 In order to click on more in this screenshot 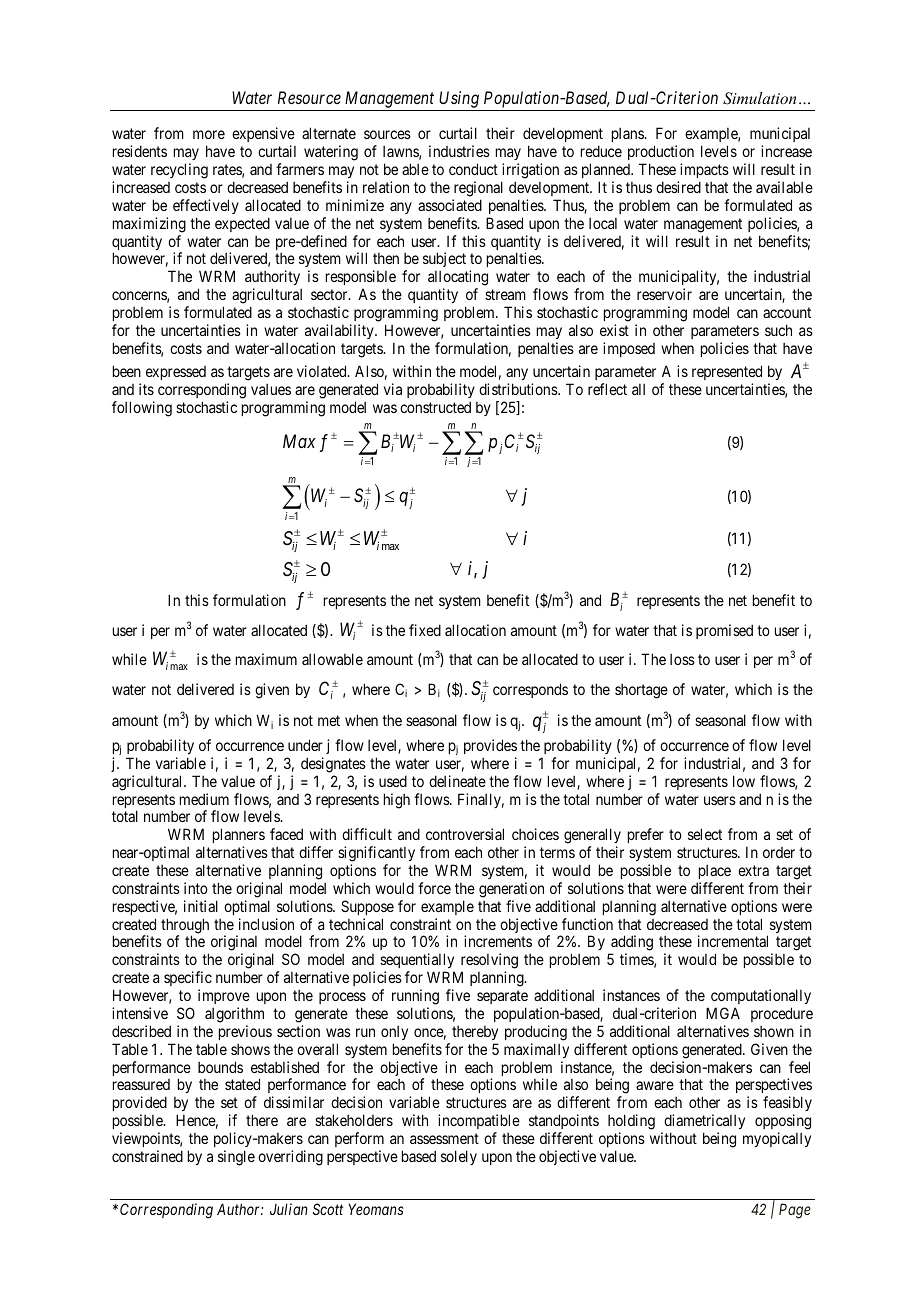, I will do `click(209, 134)`.
